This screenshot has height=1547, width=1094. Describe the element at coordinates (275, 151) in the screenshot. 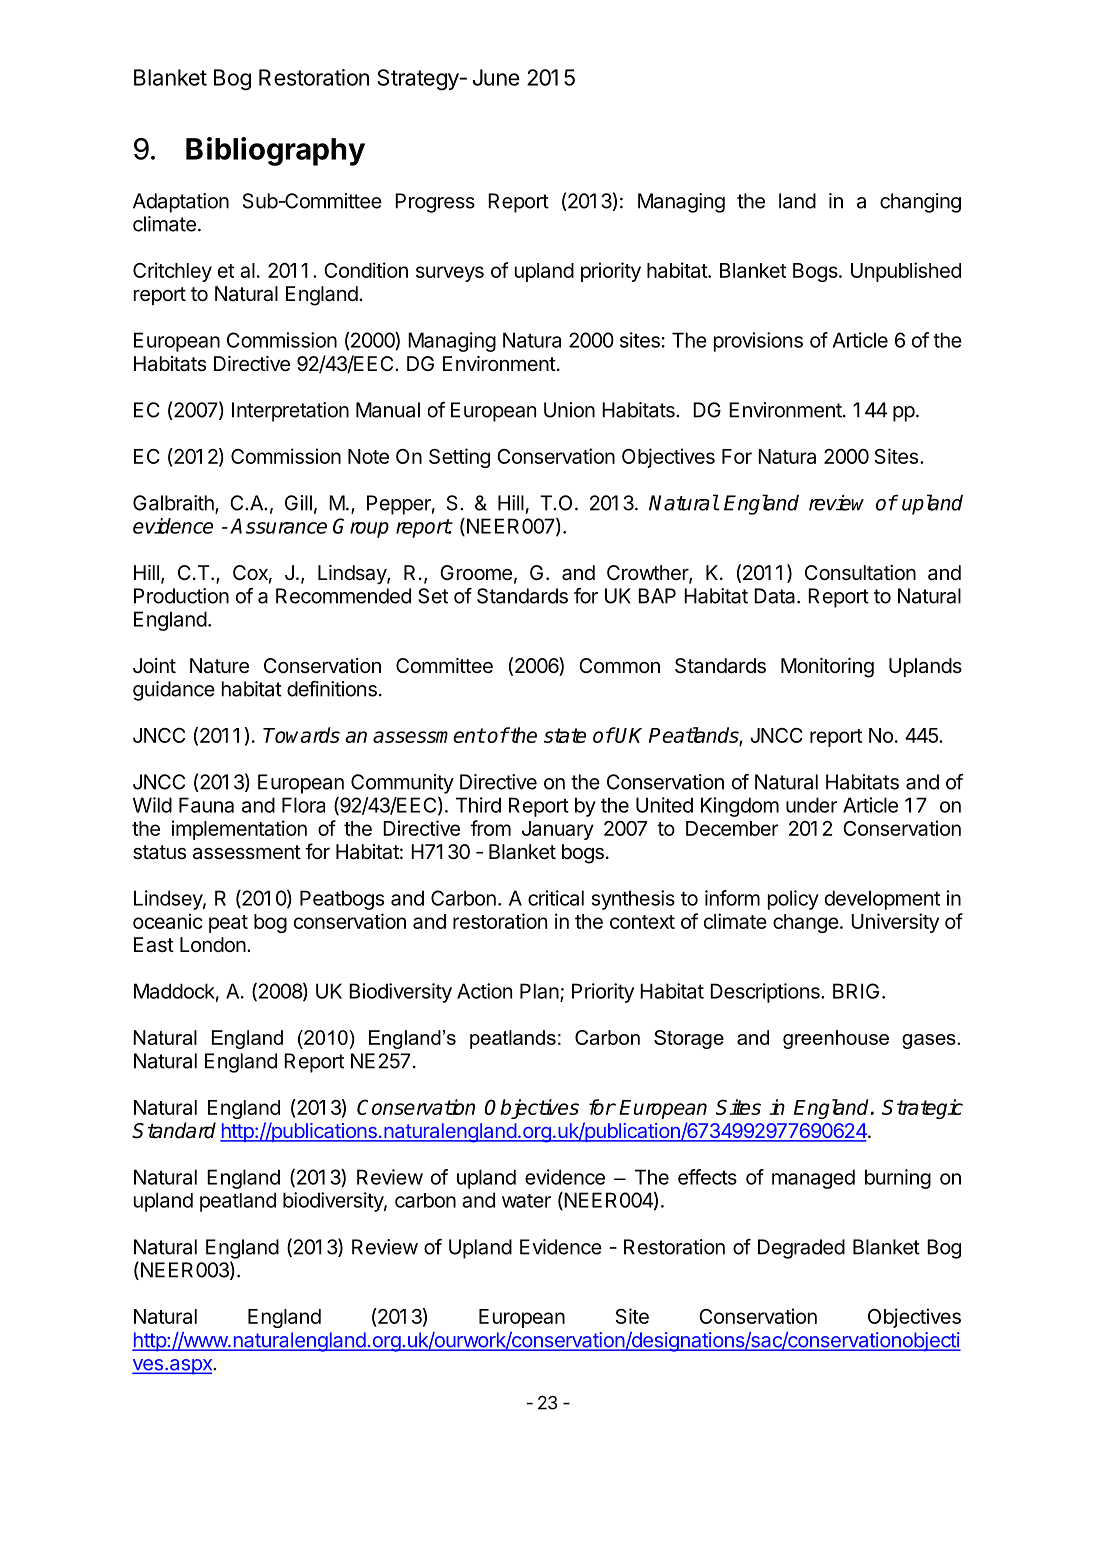

I see `Bibliography` at that location.
